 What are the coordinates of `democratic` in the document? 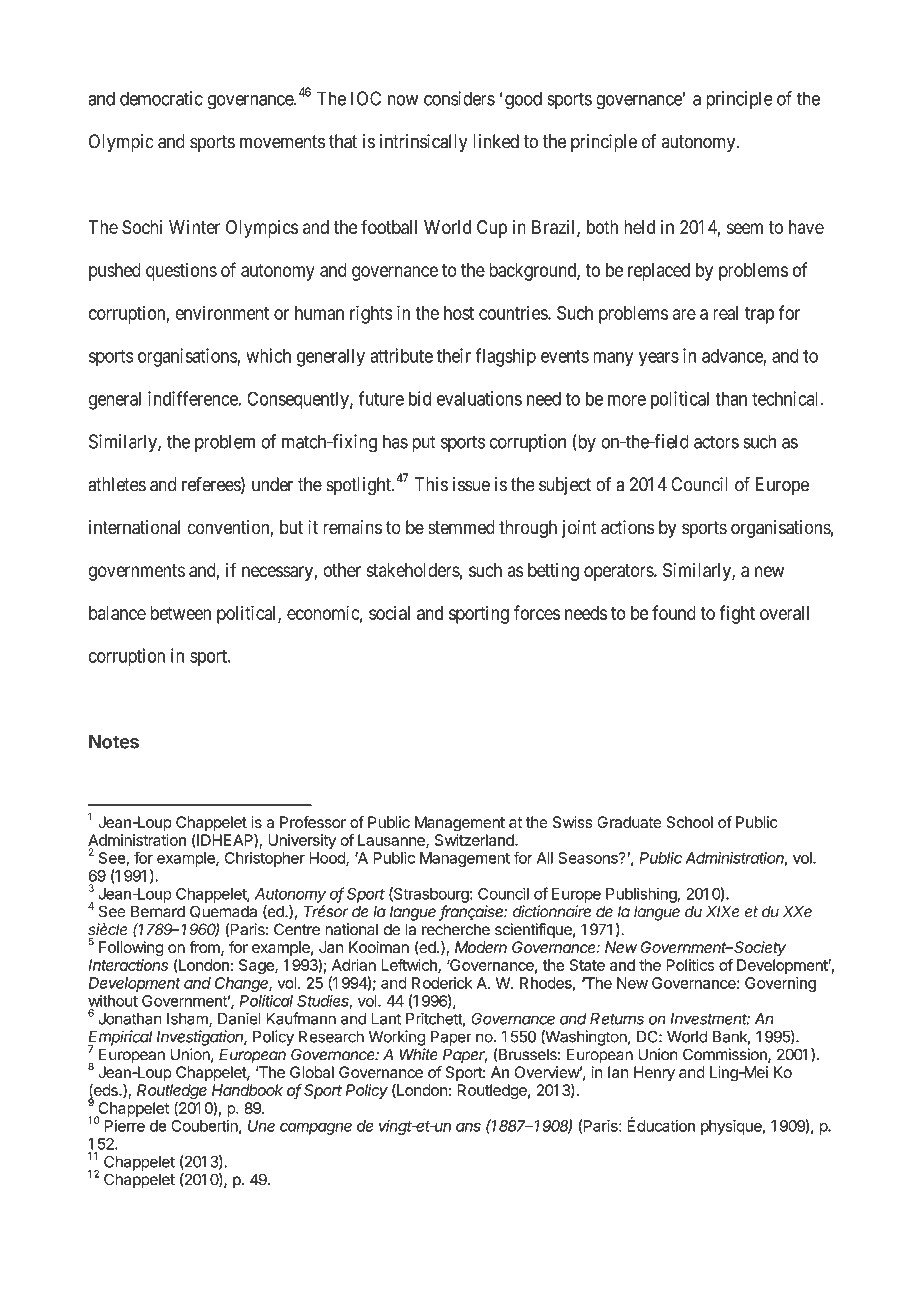 It's located at (161, 98).
